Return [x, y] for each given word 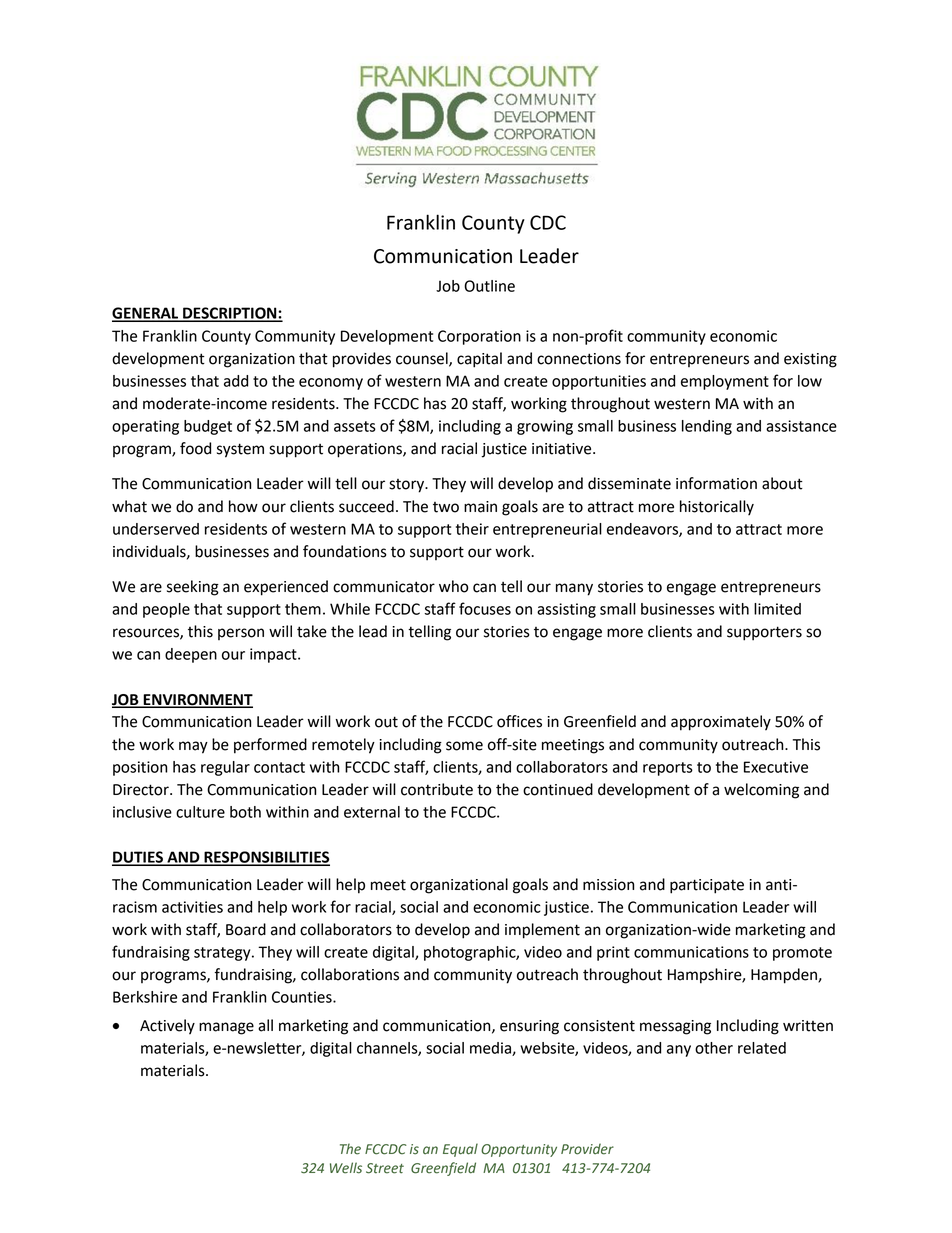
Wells [346, 1168]
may [193, 747]
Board [246, 929]
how [243, 506]
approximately [721, 723]
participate [707, 886]
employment [725, 382]
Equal [460, 1150]
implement [542, 931]
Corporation [479, 337]
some [464, 746]
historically [717, 508]
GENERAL [146, 314]
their [472, 529]
